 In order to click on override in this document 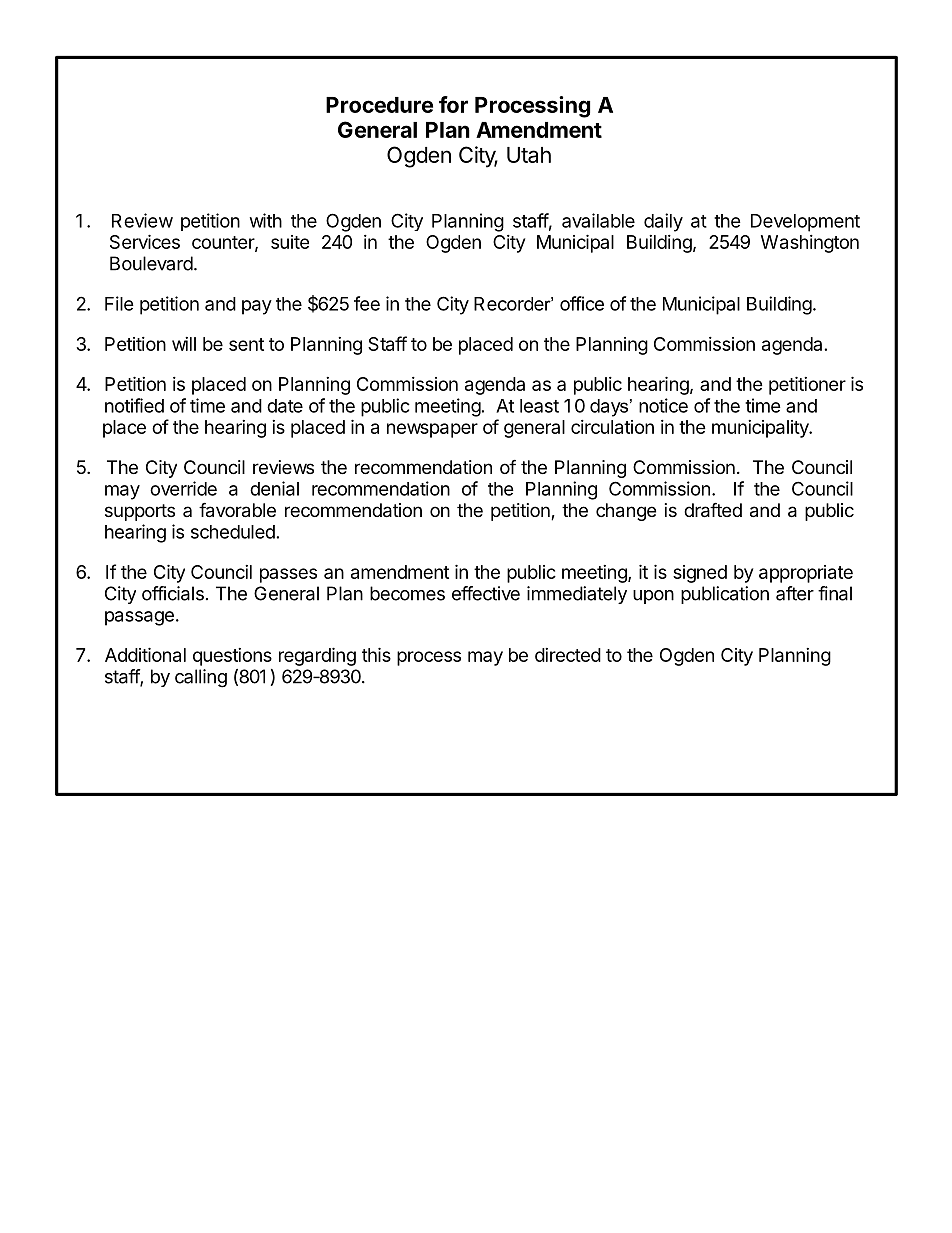, I will do `click(183, 488)`.
